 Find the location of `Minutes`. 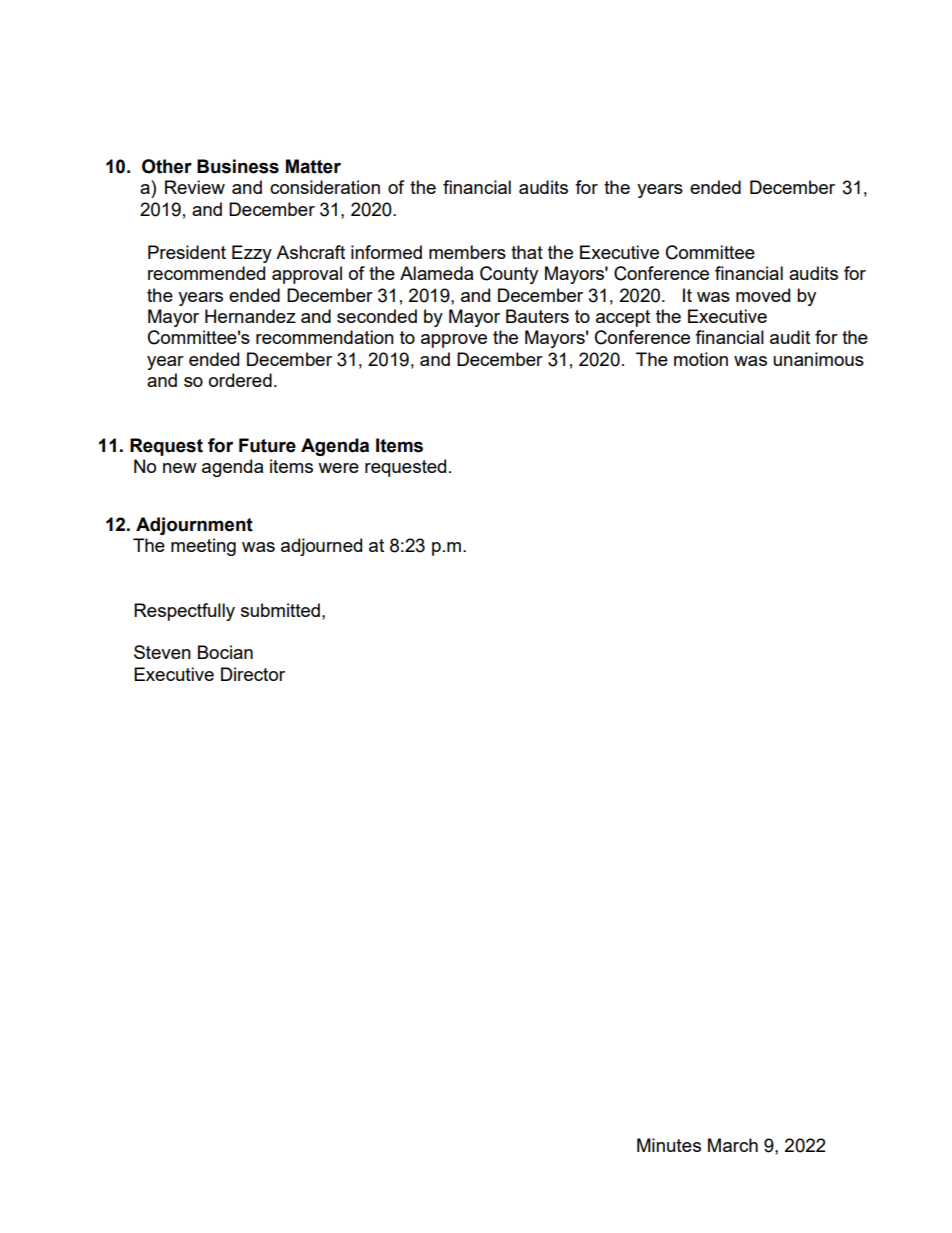

Minutes is located at coordinates (669, 1145).
